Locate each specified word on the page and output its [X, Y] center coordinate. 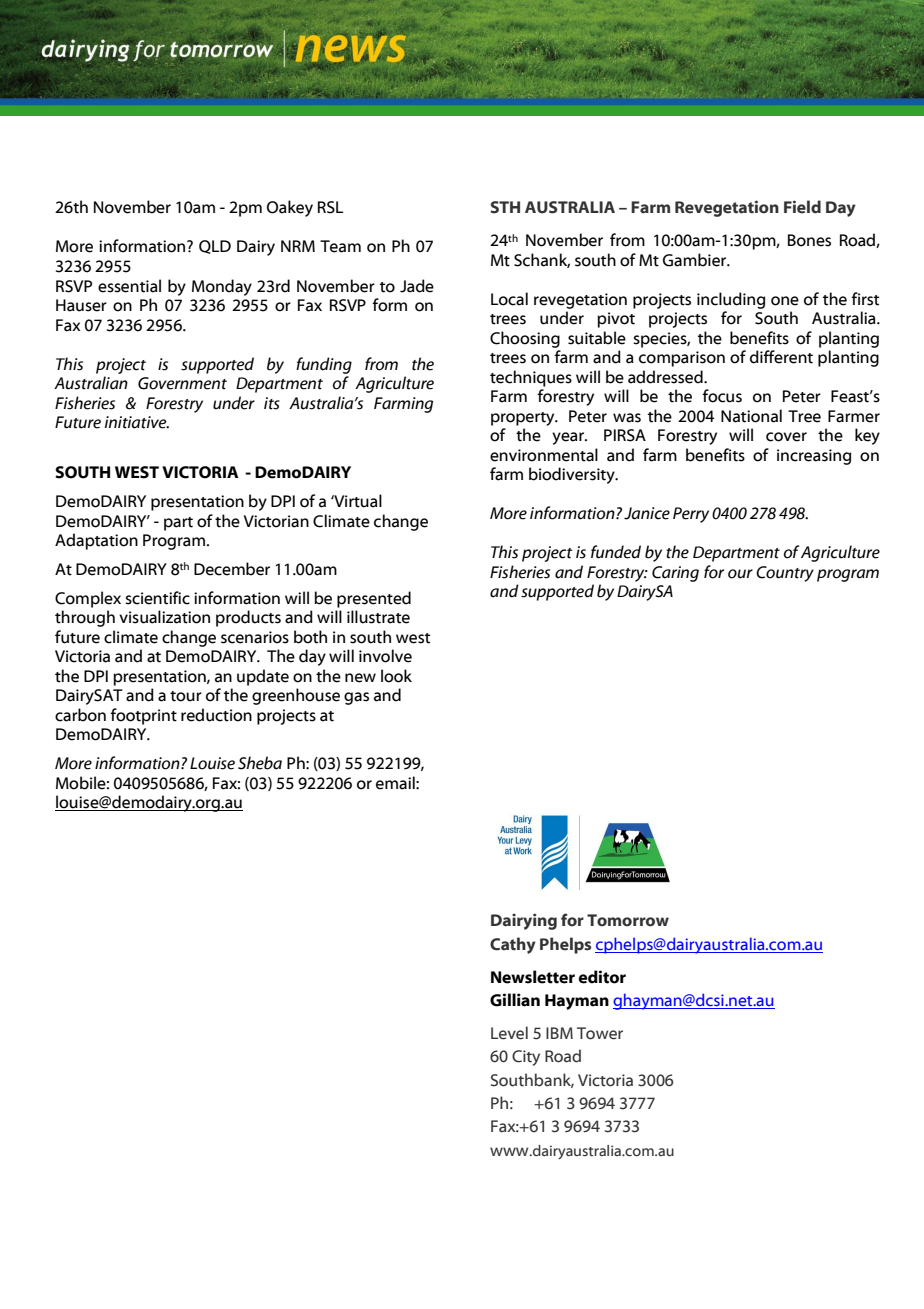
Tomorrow [628, 920]
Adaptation [96, 541]
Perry [691, 515]
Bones [809, 240]
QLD [215, 247]
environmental [544, 455]
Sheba [260, 763]
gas [356, 698]
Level [509, 1033]
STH [505, 207]
